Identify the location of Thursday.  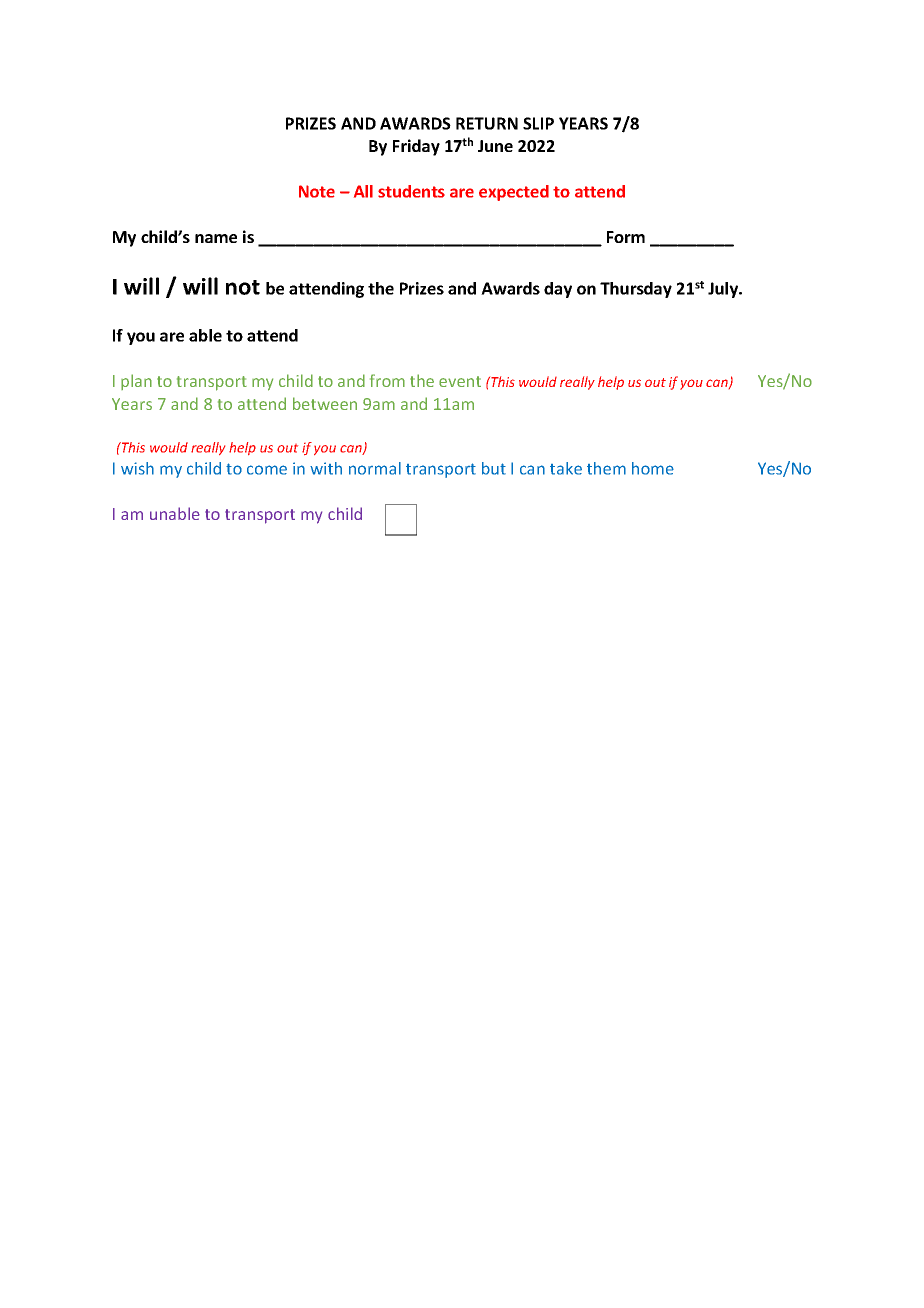
(636, 290).
